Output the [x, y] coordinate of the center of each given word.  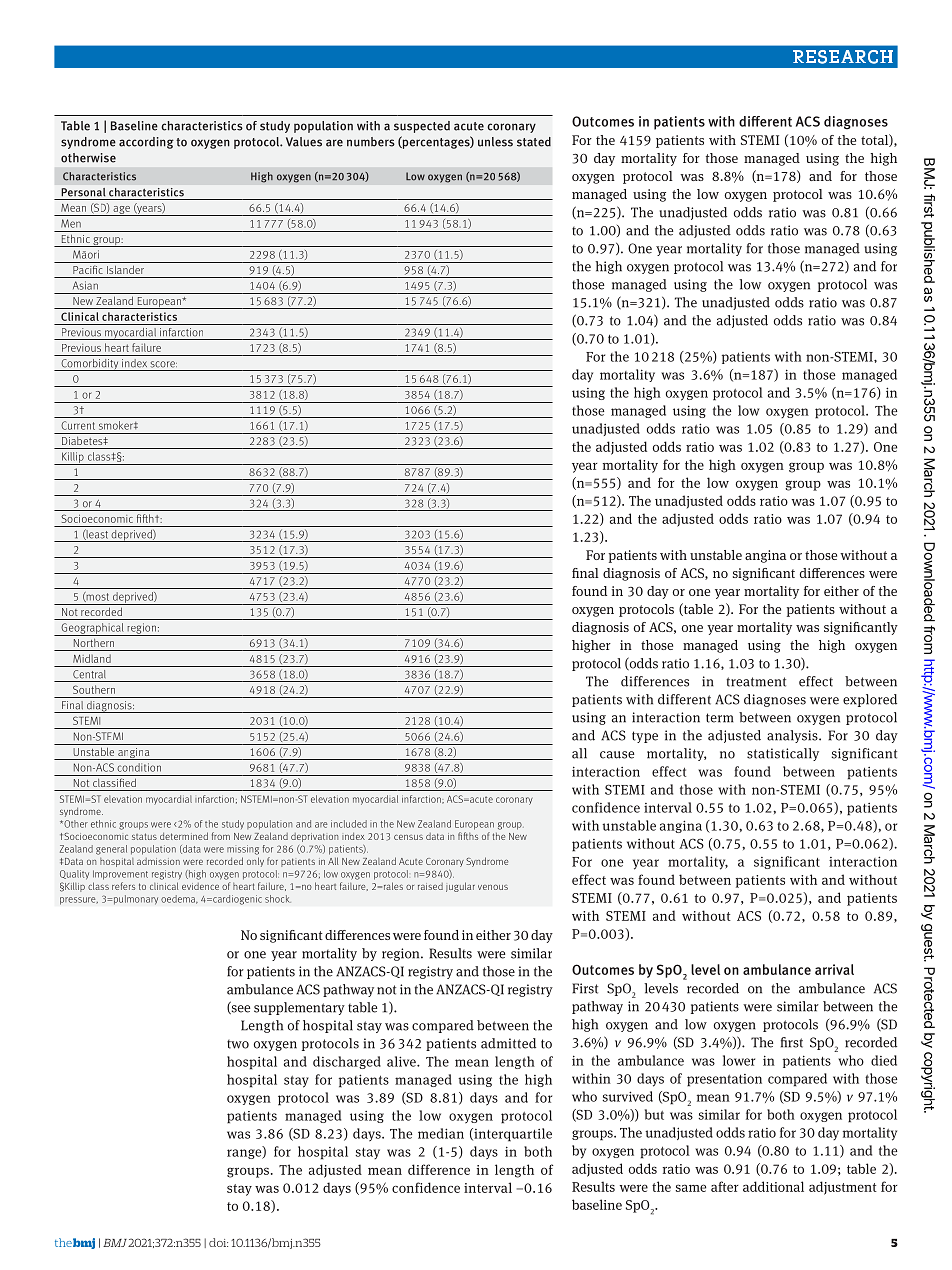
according [146, 143]
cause [617, 755]
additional [773, 1186]
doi [218, 1242]
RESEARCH [843, 57]
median [441, 1133]
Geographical [92, 629]
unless [495, 142]
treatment [756, 682]
